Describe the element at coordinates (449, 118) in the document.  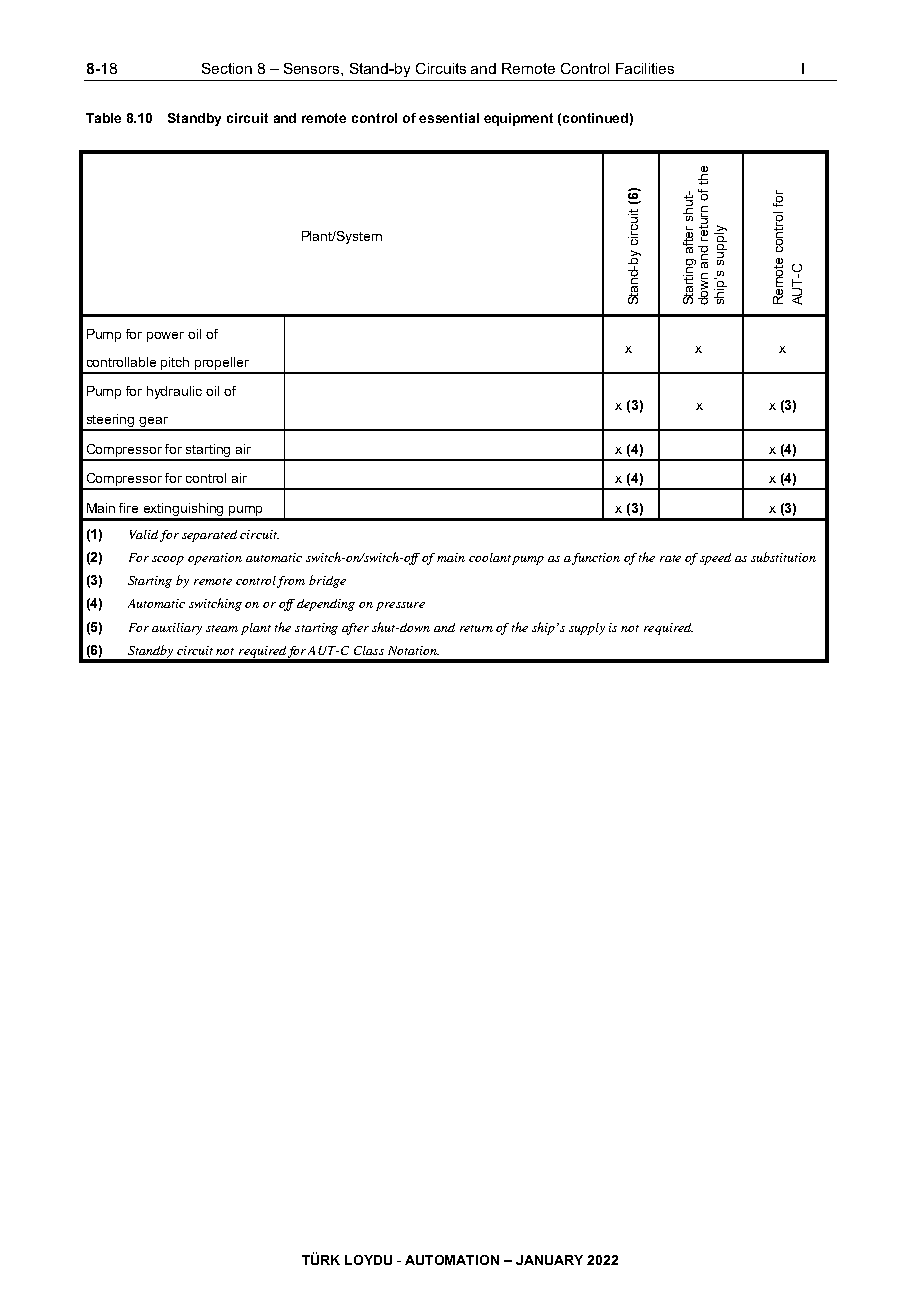
I see `essential` at that location.
